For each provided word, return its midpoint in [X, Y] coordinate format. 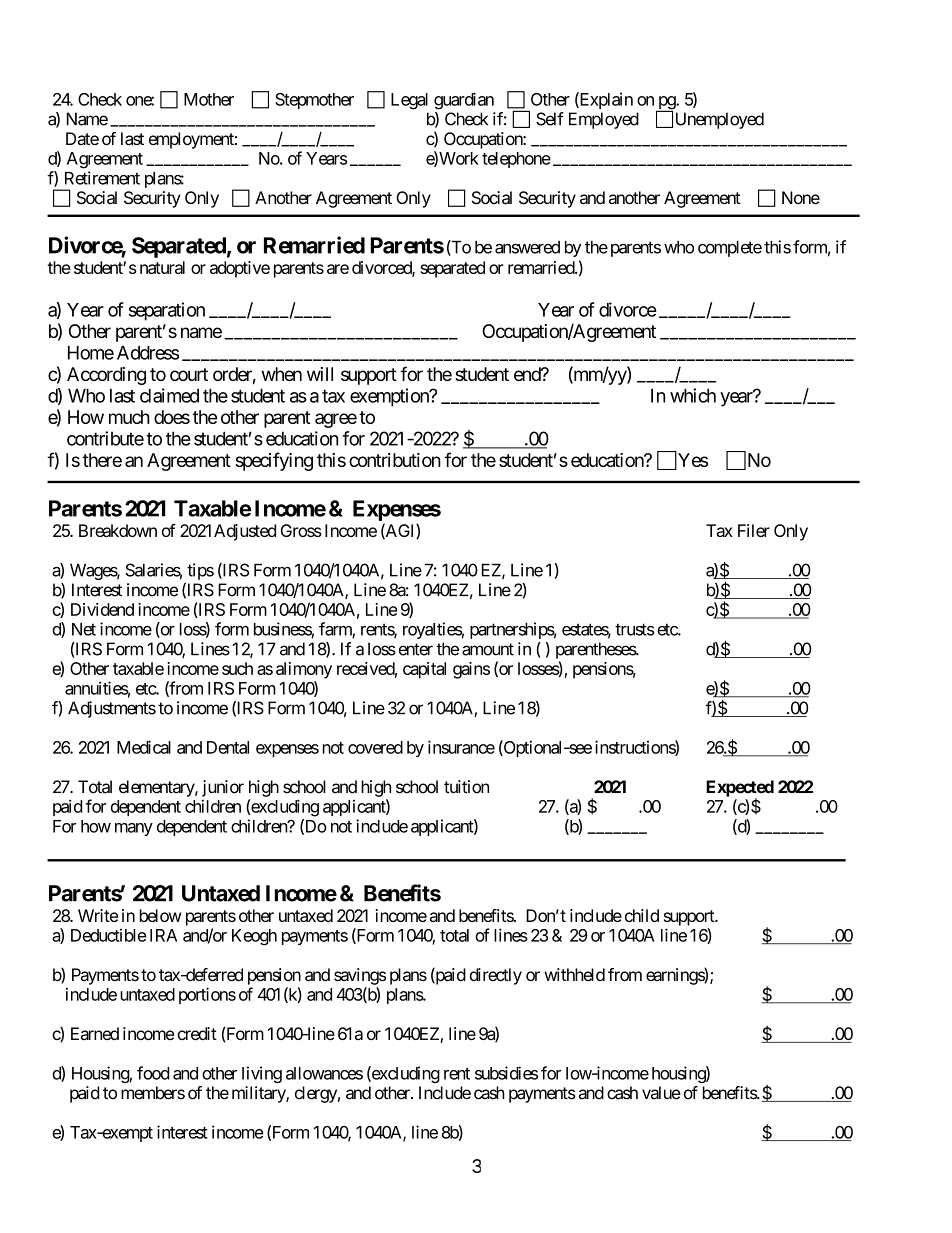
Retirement [102, 178]
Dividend [102, 609]
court [189, 374]
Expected [740, 789]
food [153, 1073]
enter [416, 649]
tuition [466, 787]
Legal [409, 101]
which [693, 395]
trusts [635, 629]
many [134, 829]
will [320, 374]
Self [550, 119]
